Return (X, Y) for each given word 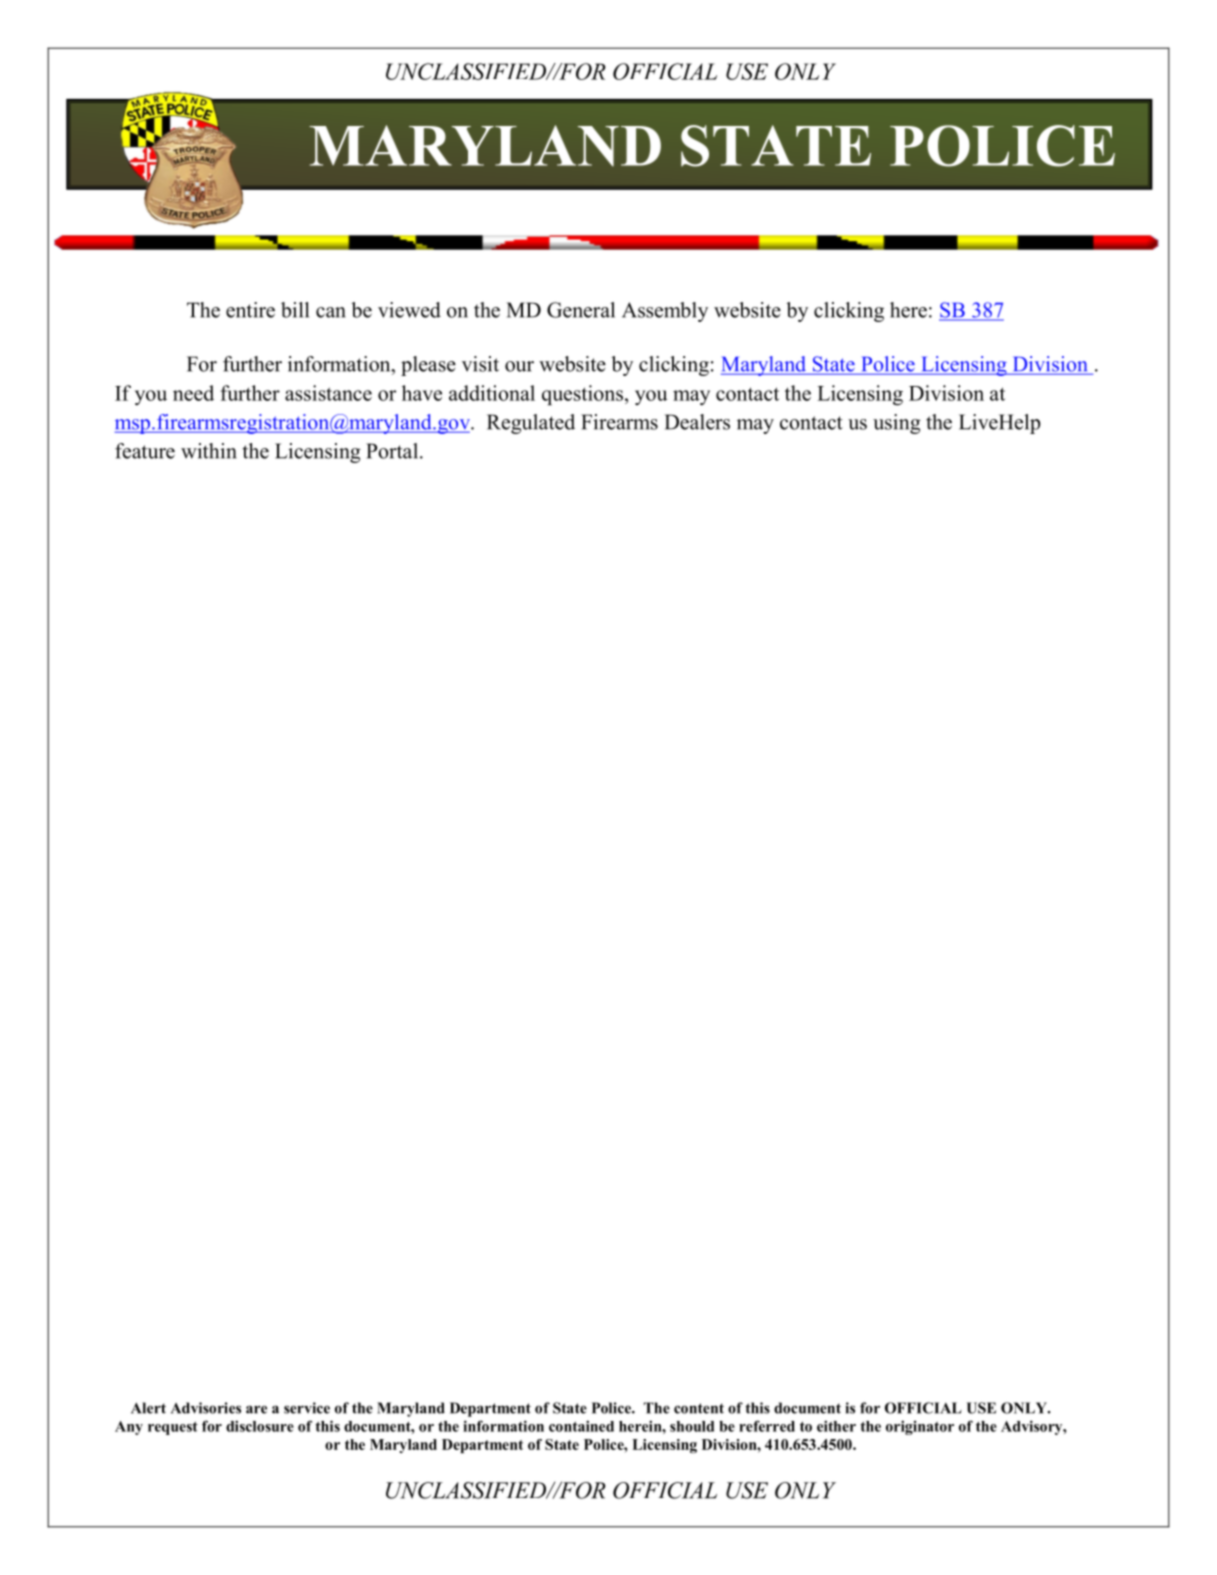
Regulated (531, 424)
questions (582, 395)
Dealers (697, 422)
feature (145, 451)
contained (581, 1426)
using (897, 424)
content (699, 1408)
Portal (393, 451)
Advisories (206, 1408)
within (209, 451)
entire (250, 310)
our (519, 366)
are (256, 1409)
